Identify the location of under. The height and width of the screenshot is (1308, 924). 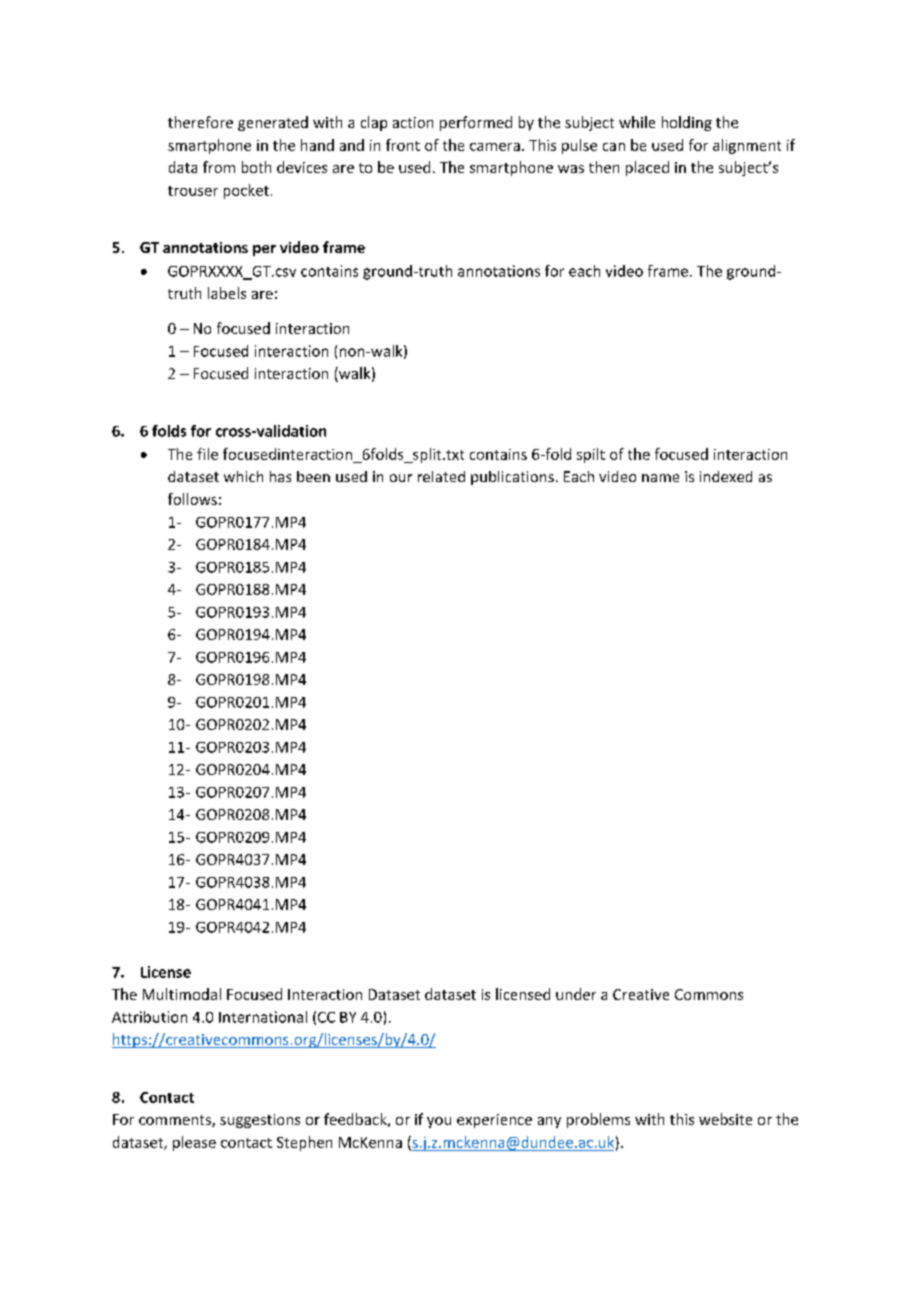
(576, 994).
